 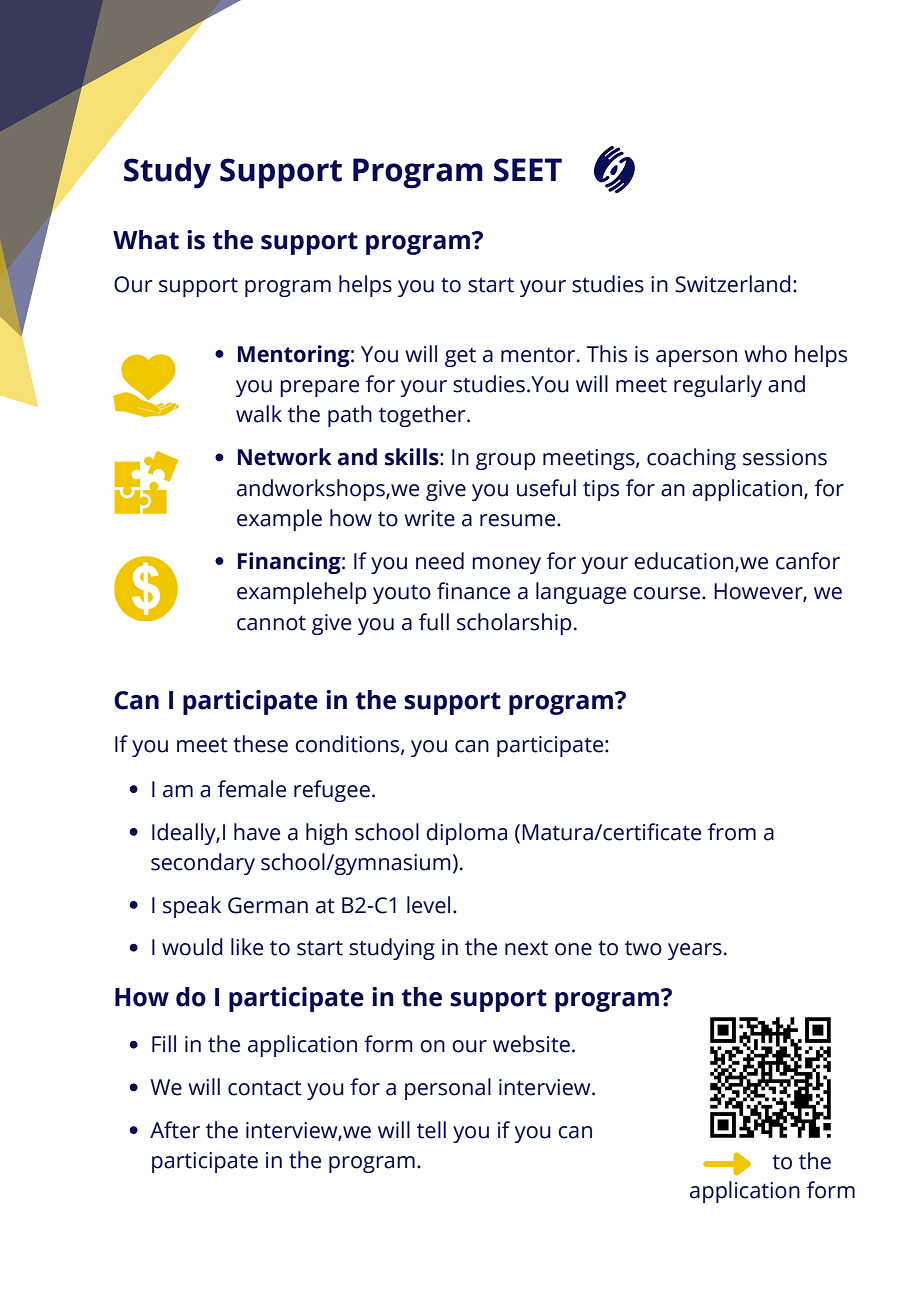 I want to click on course, so click(x=668, y=593).
